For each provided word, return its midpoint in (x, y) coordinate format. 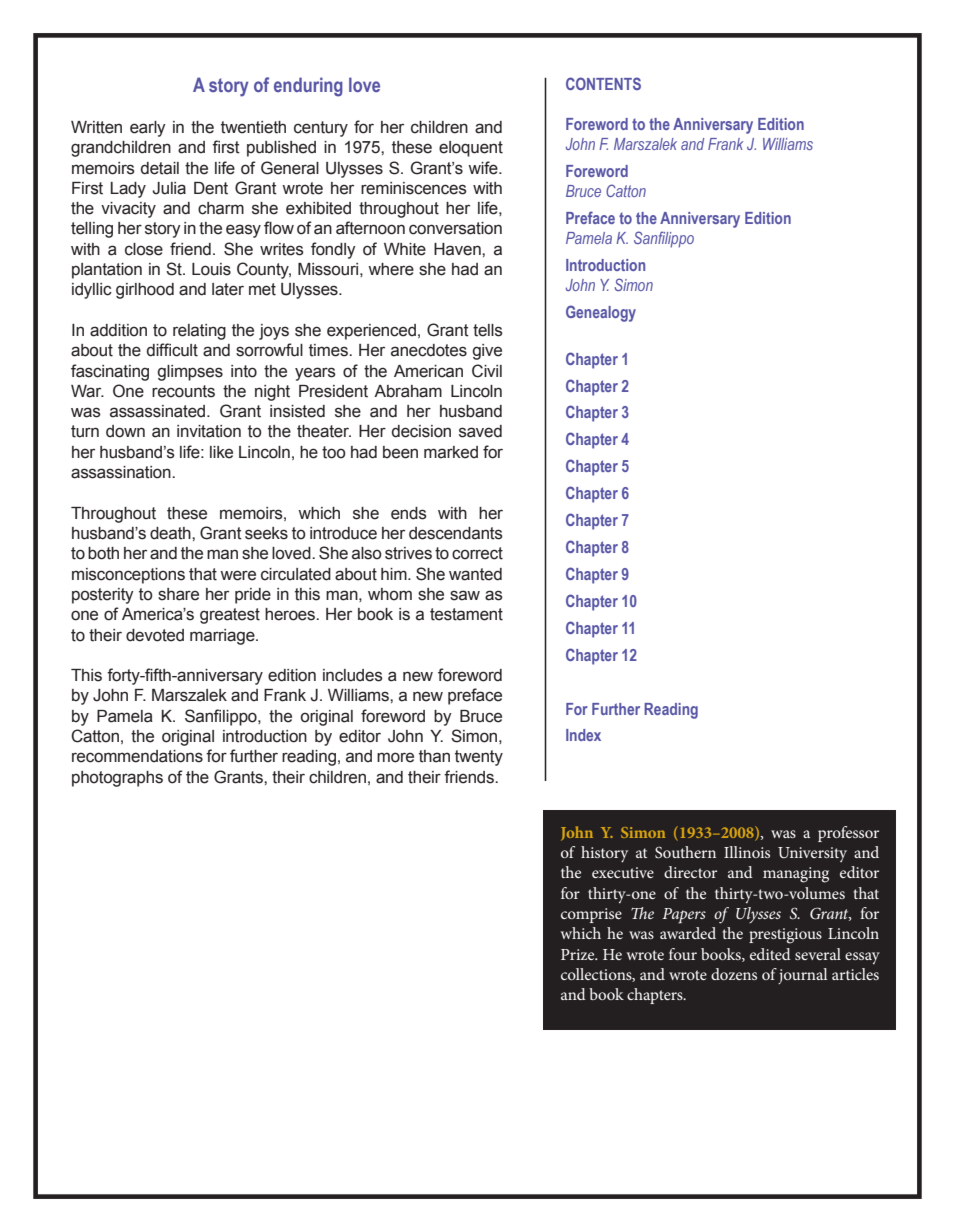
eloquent (471, 149)
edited (770, 954)
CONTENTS (603, 83)
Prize (579, 954)
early (148, 129)
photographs (117, 779)
